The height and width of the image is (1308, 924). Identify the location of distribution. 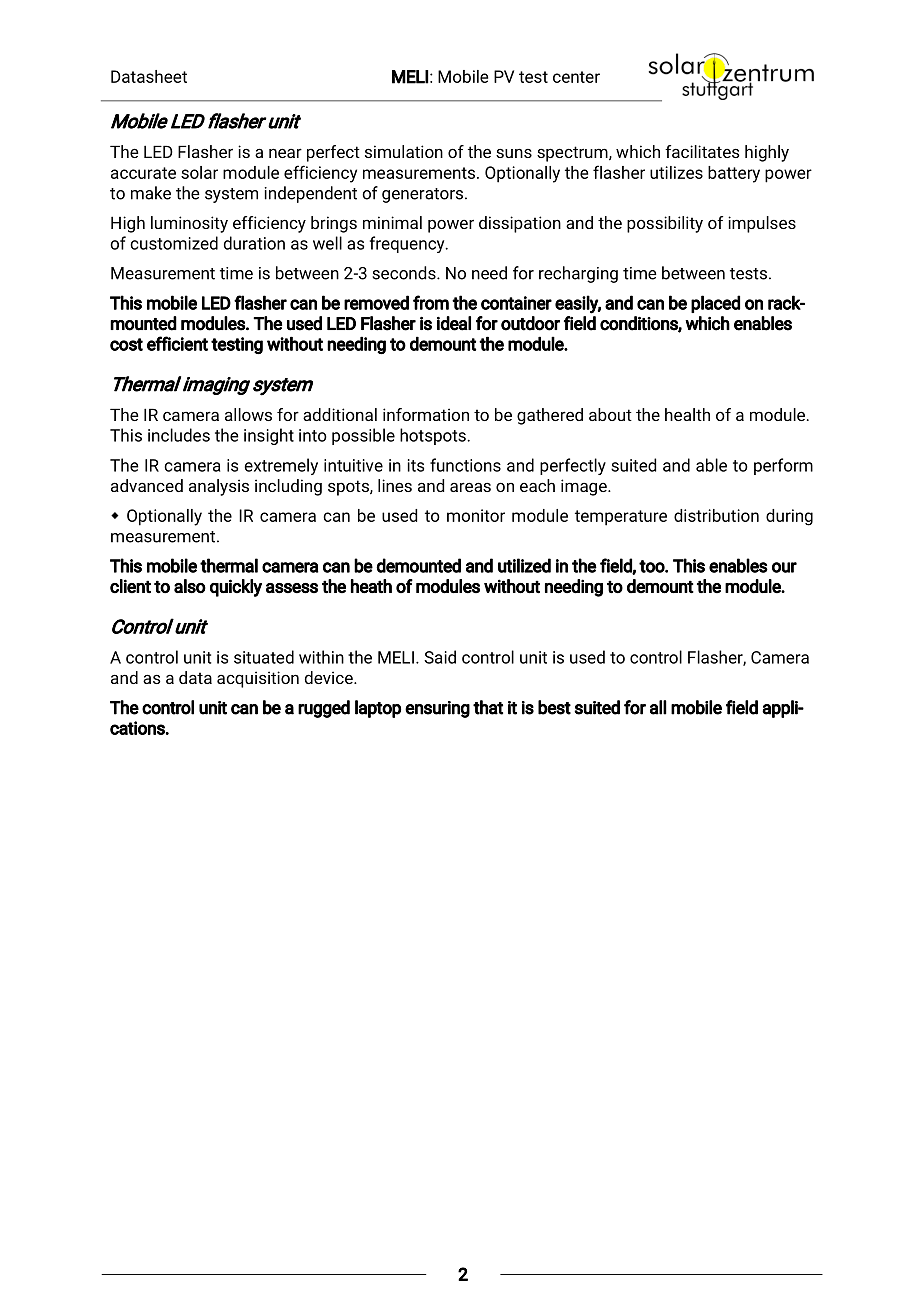
(716, 515).
